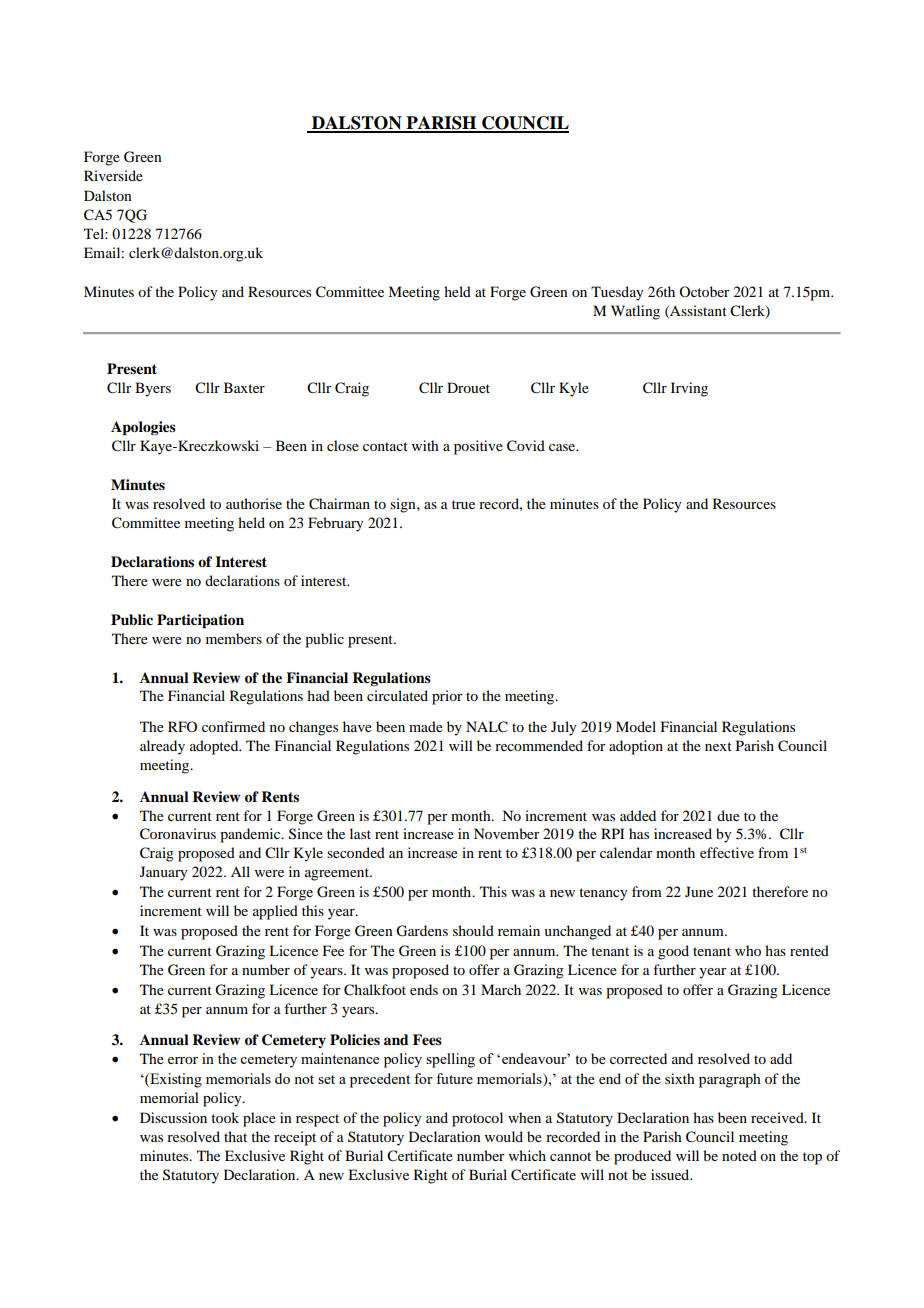  What do you see at coordinates (728, 815) in the screenshot?
I see `due` at bounding box center [728, 815].
